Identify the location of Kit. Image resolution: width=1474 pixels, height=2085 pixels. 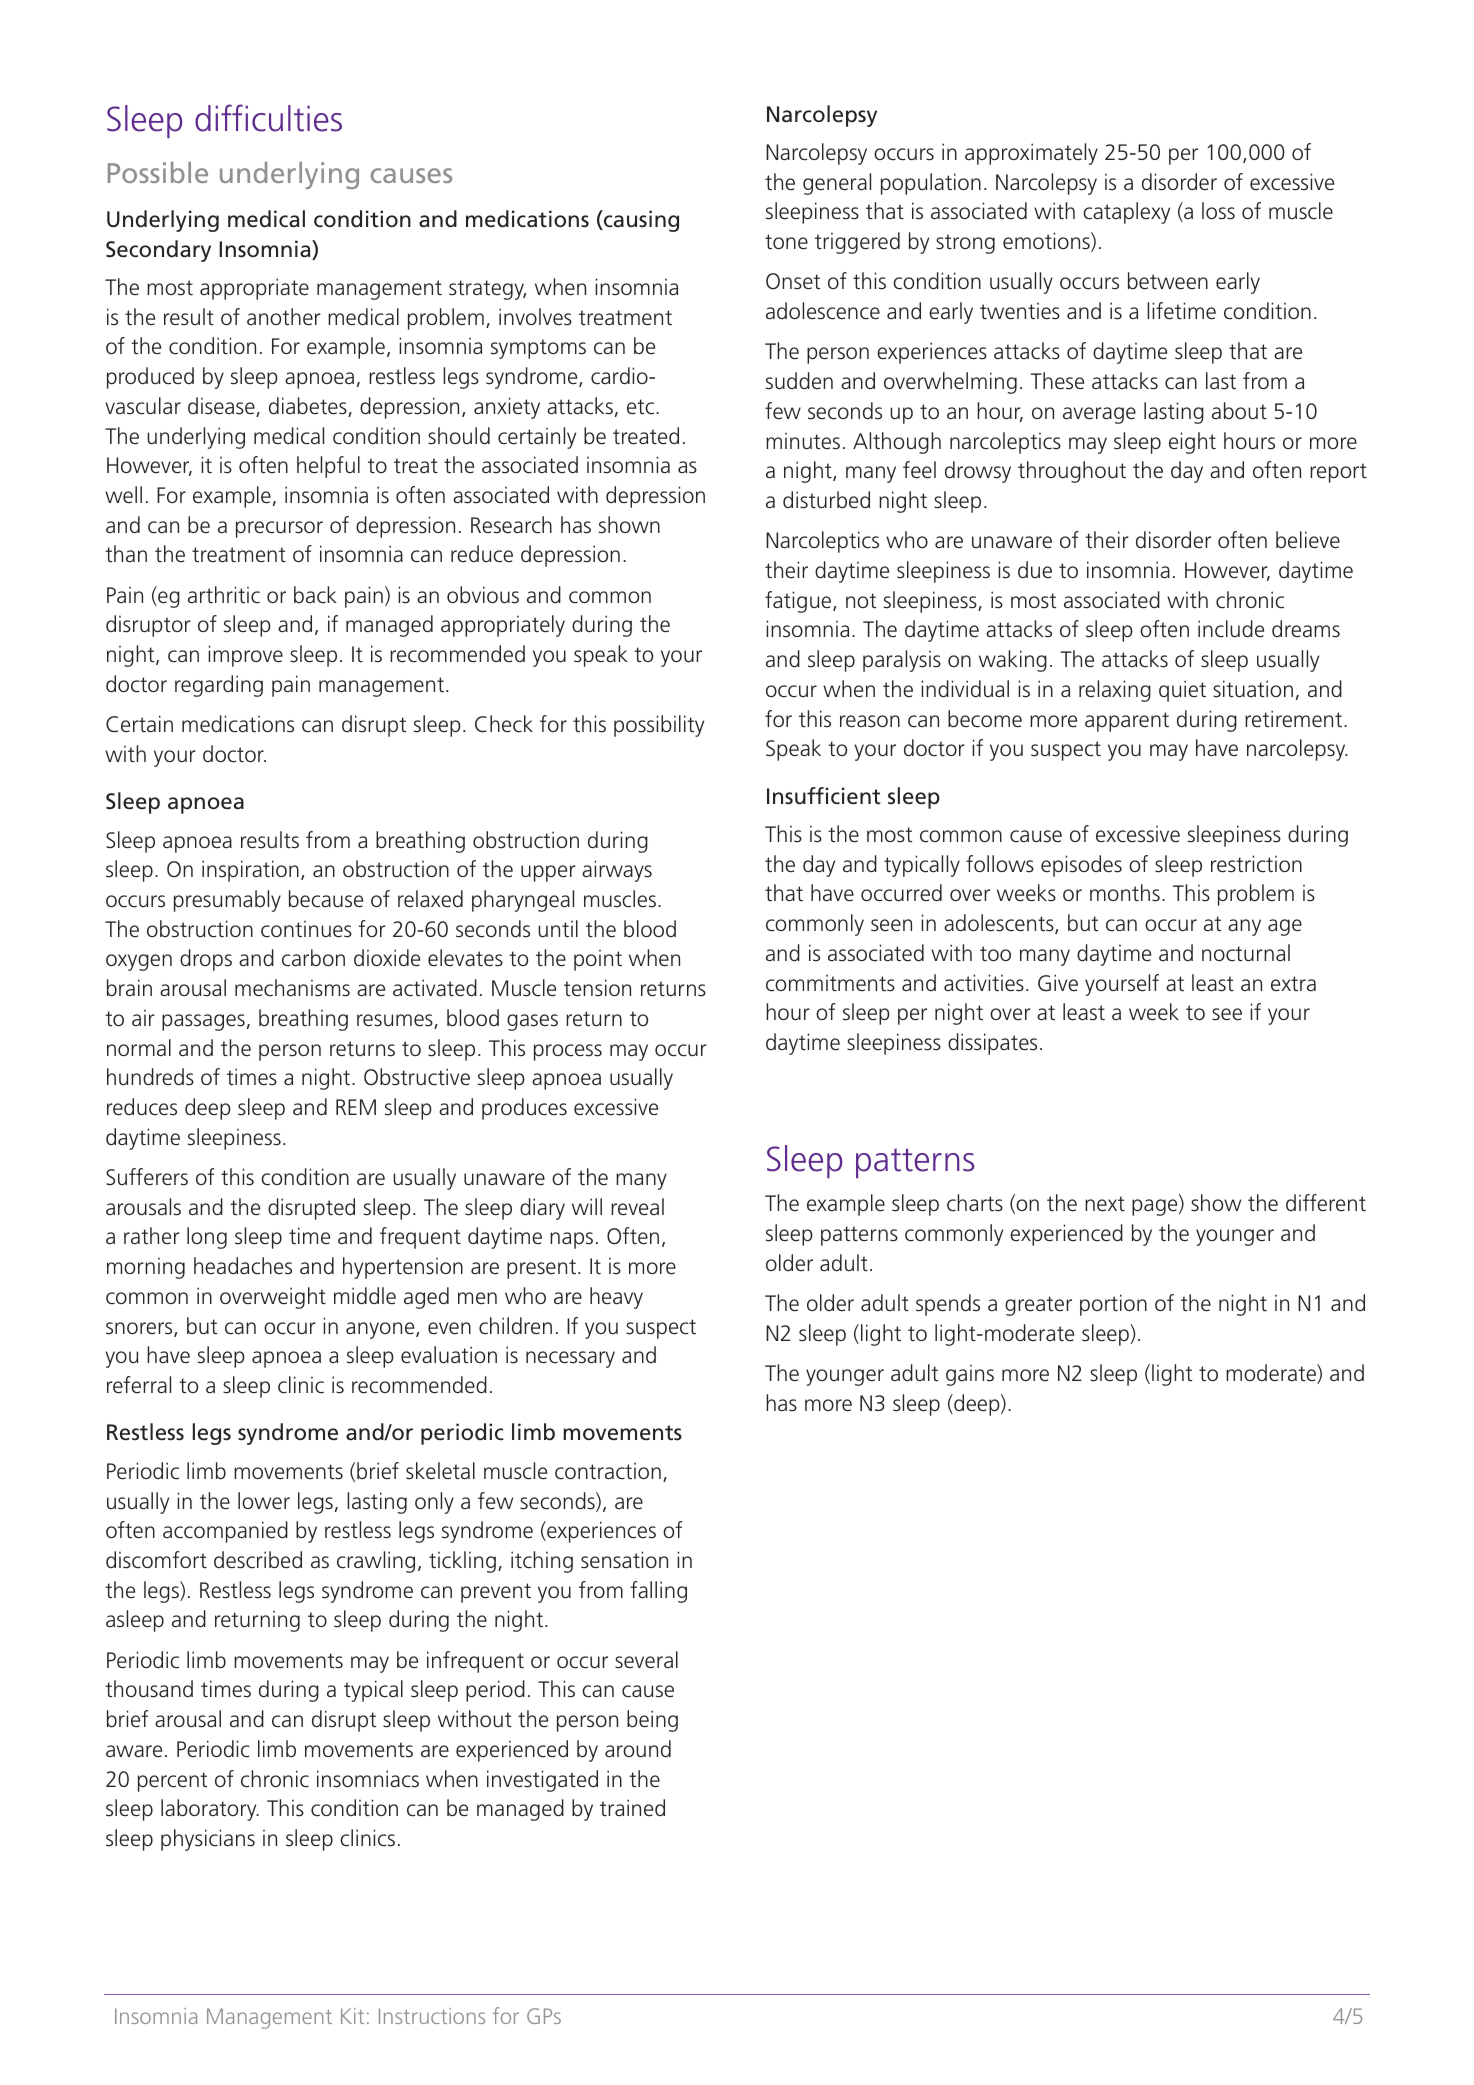
(352, 2016).
